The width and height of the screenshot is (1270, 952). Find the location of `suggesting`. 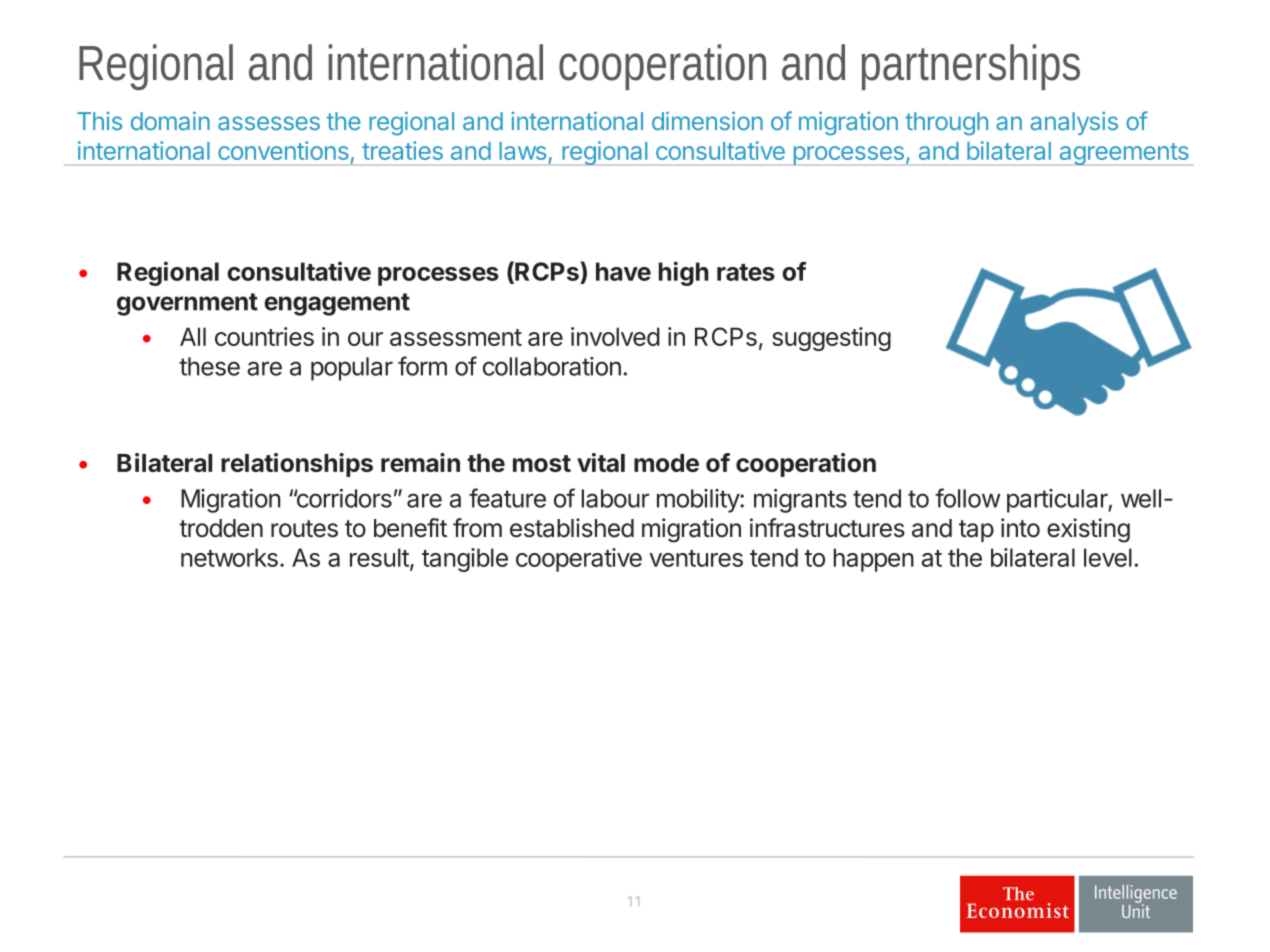

suggesting is located at coordinates (831, 339).
